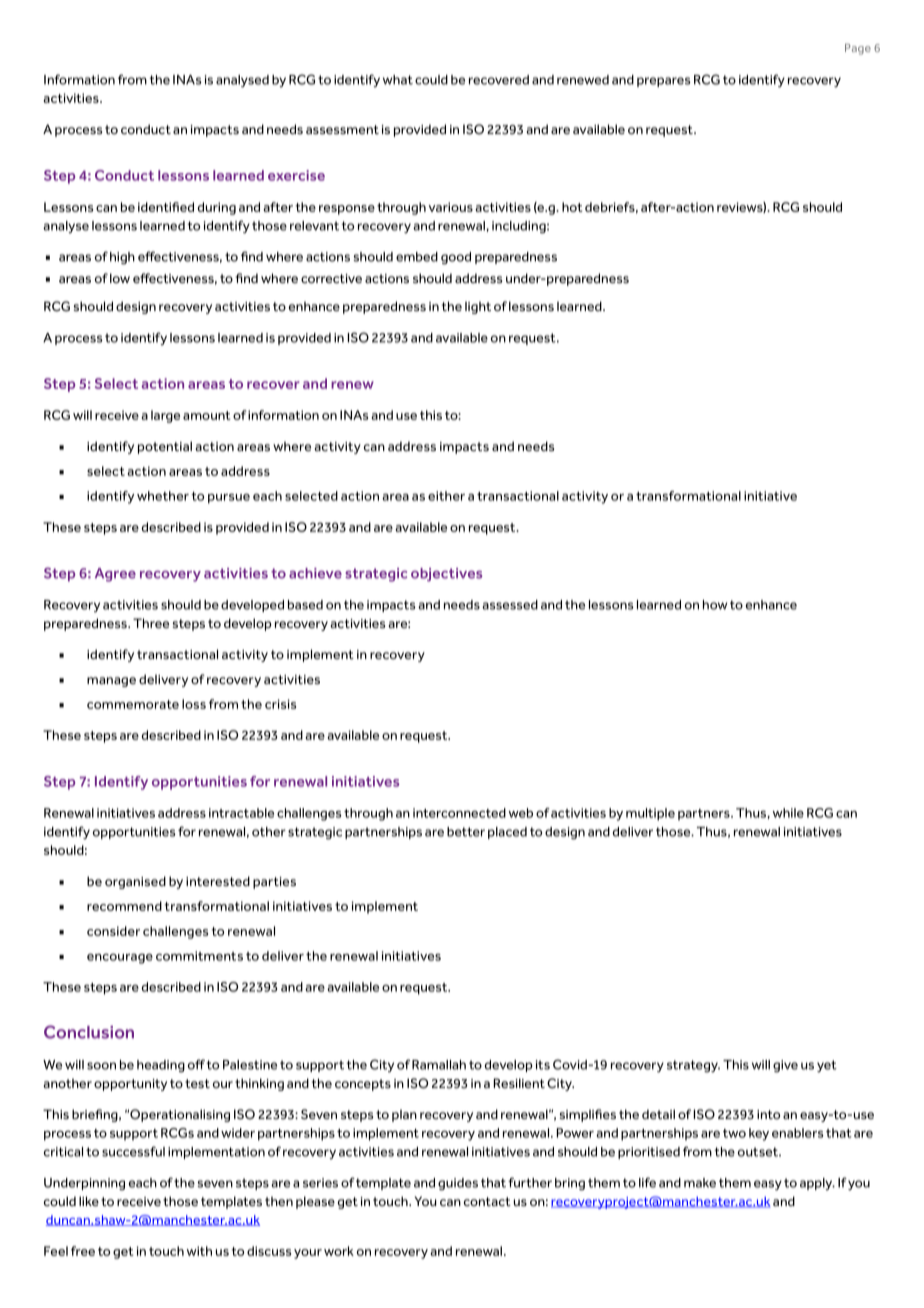  Describe the element at coordinates (113, 931) in the page. I see `consider` at that location.
